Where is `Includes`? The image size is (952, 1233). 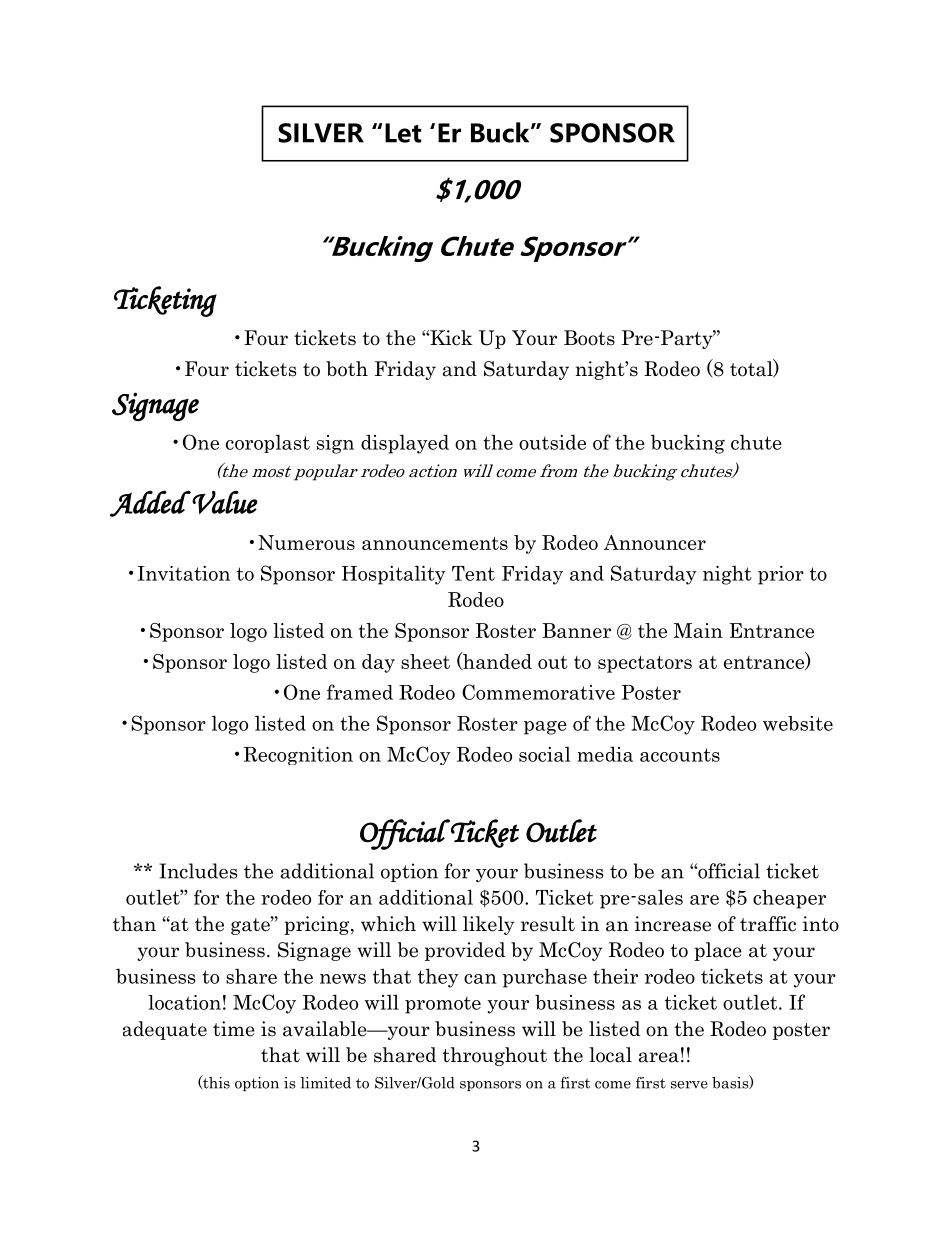 Includes is located at coordinates (198, 871).
